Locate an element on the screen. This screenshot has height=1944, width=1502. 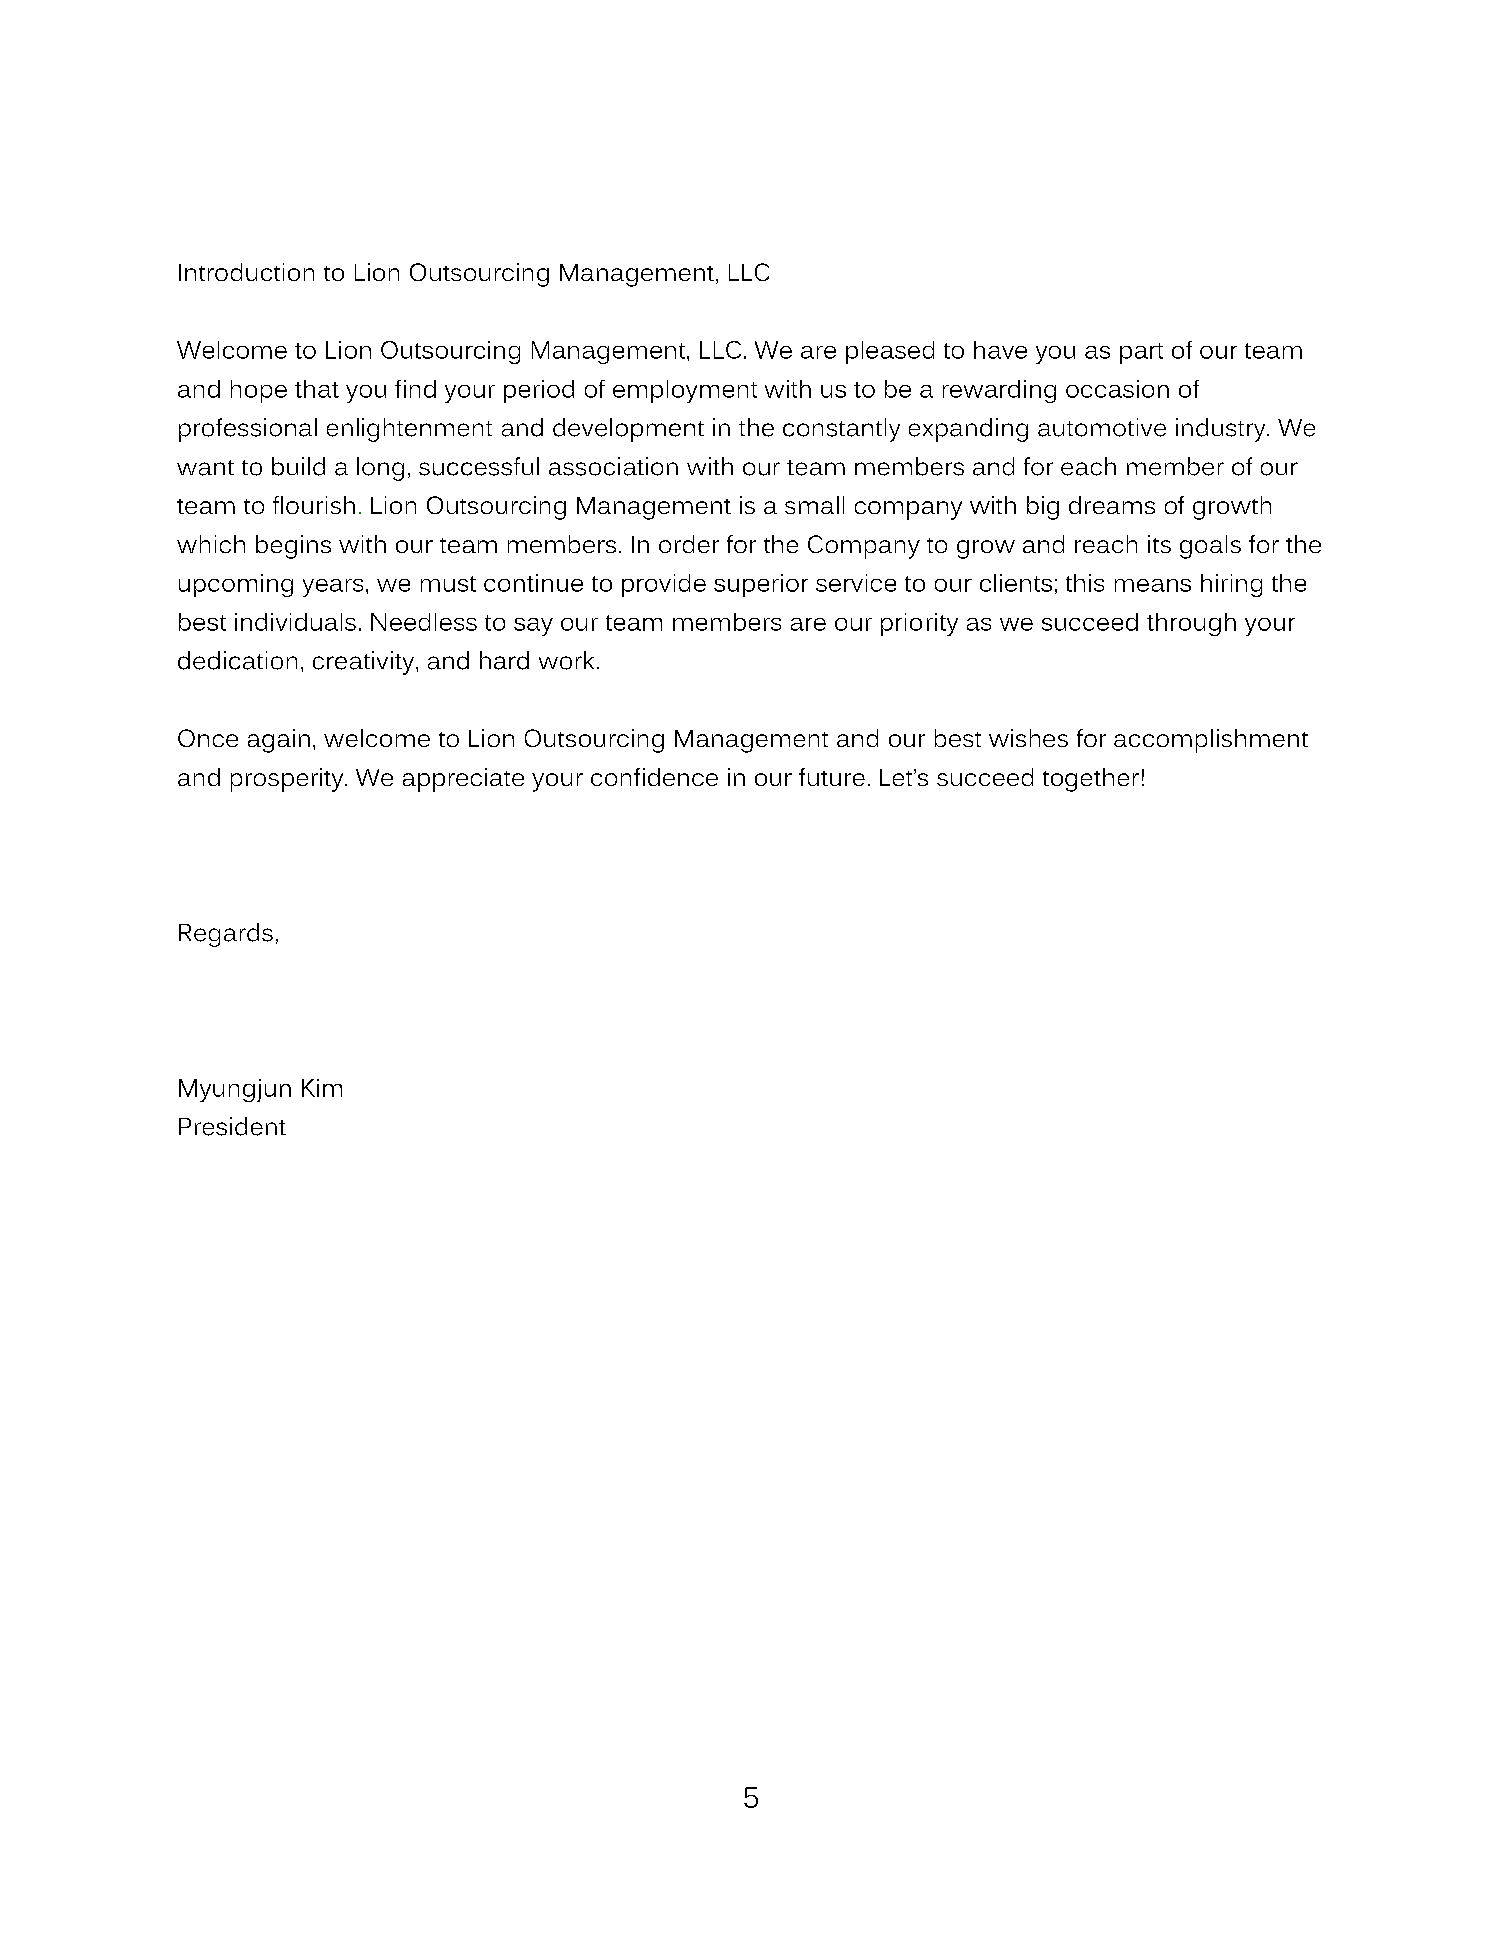
Kim is located at coordinates (322, 1088).
